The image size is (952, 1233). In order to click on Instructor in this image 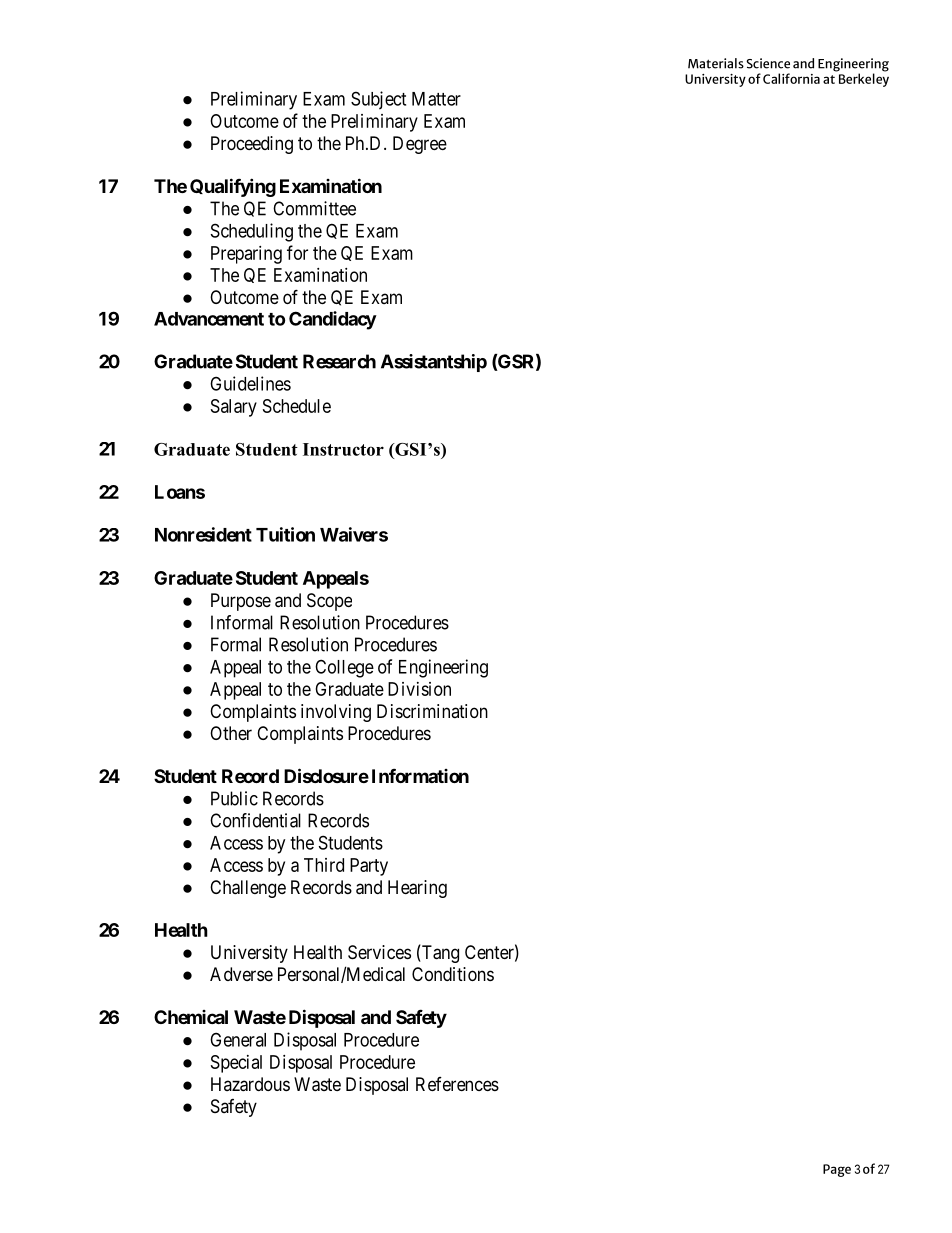, I will do `click(343, 449)`.
